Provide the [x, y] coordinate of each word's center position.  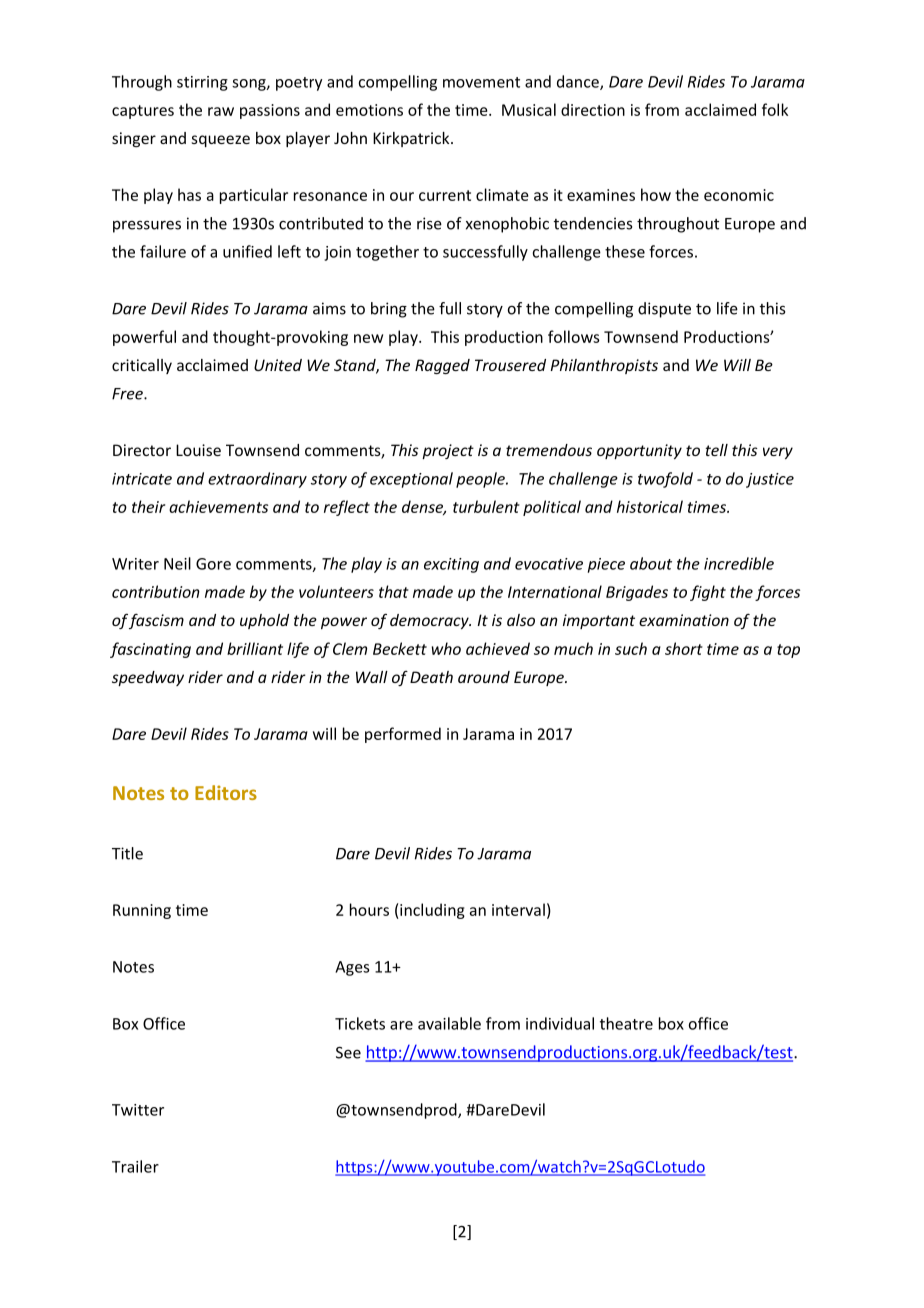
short [684, 648]
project [448, 451]
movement [481, 82]
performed [403, 735]
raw [221, 111]
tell [716, 450]
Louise [198, 450]
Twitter [138, 1110]
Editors [226, 792]
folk [775, 109]
